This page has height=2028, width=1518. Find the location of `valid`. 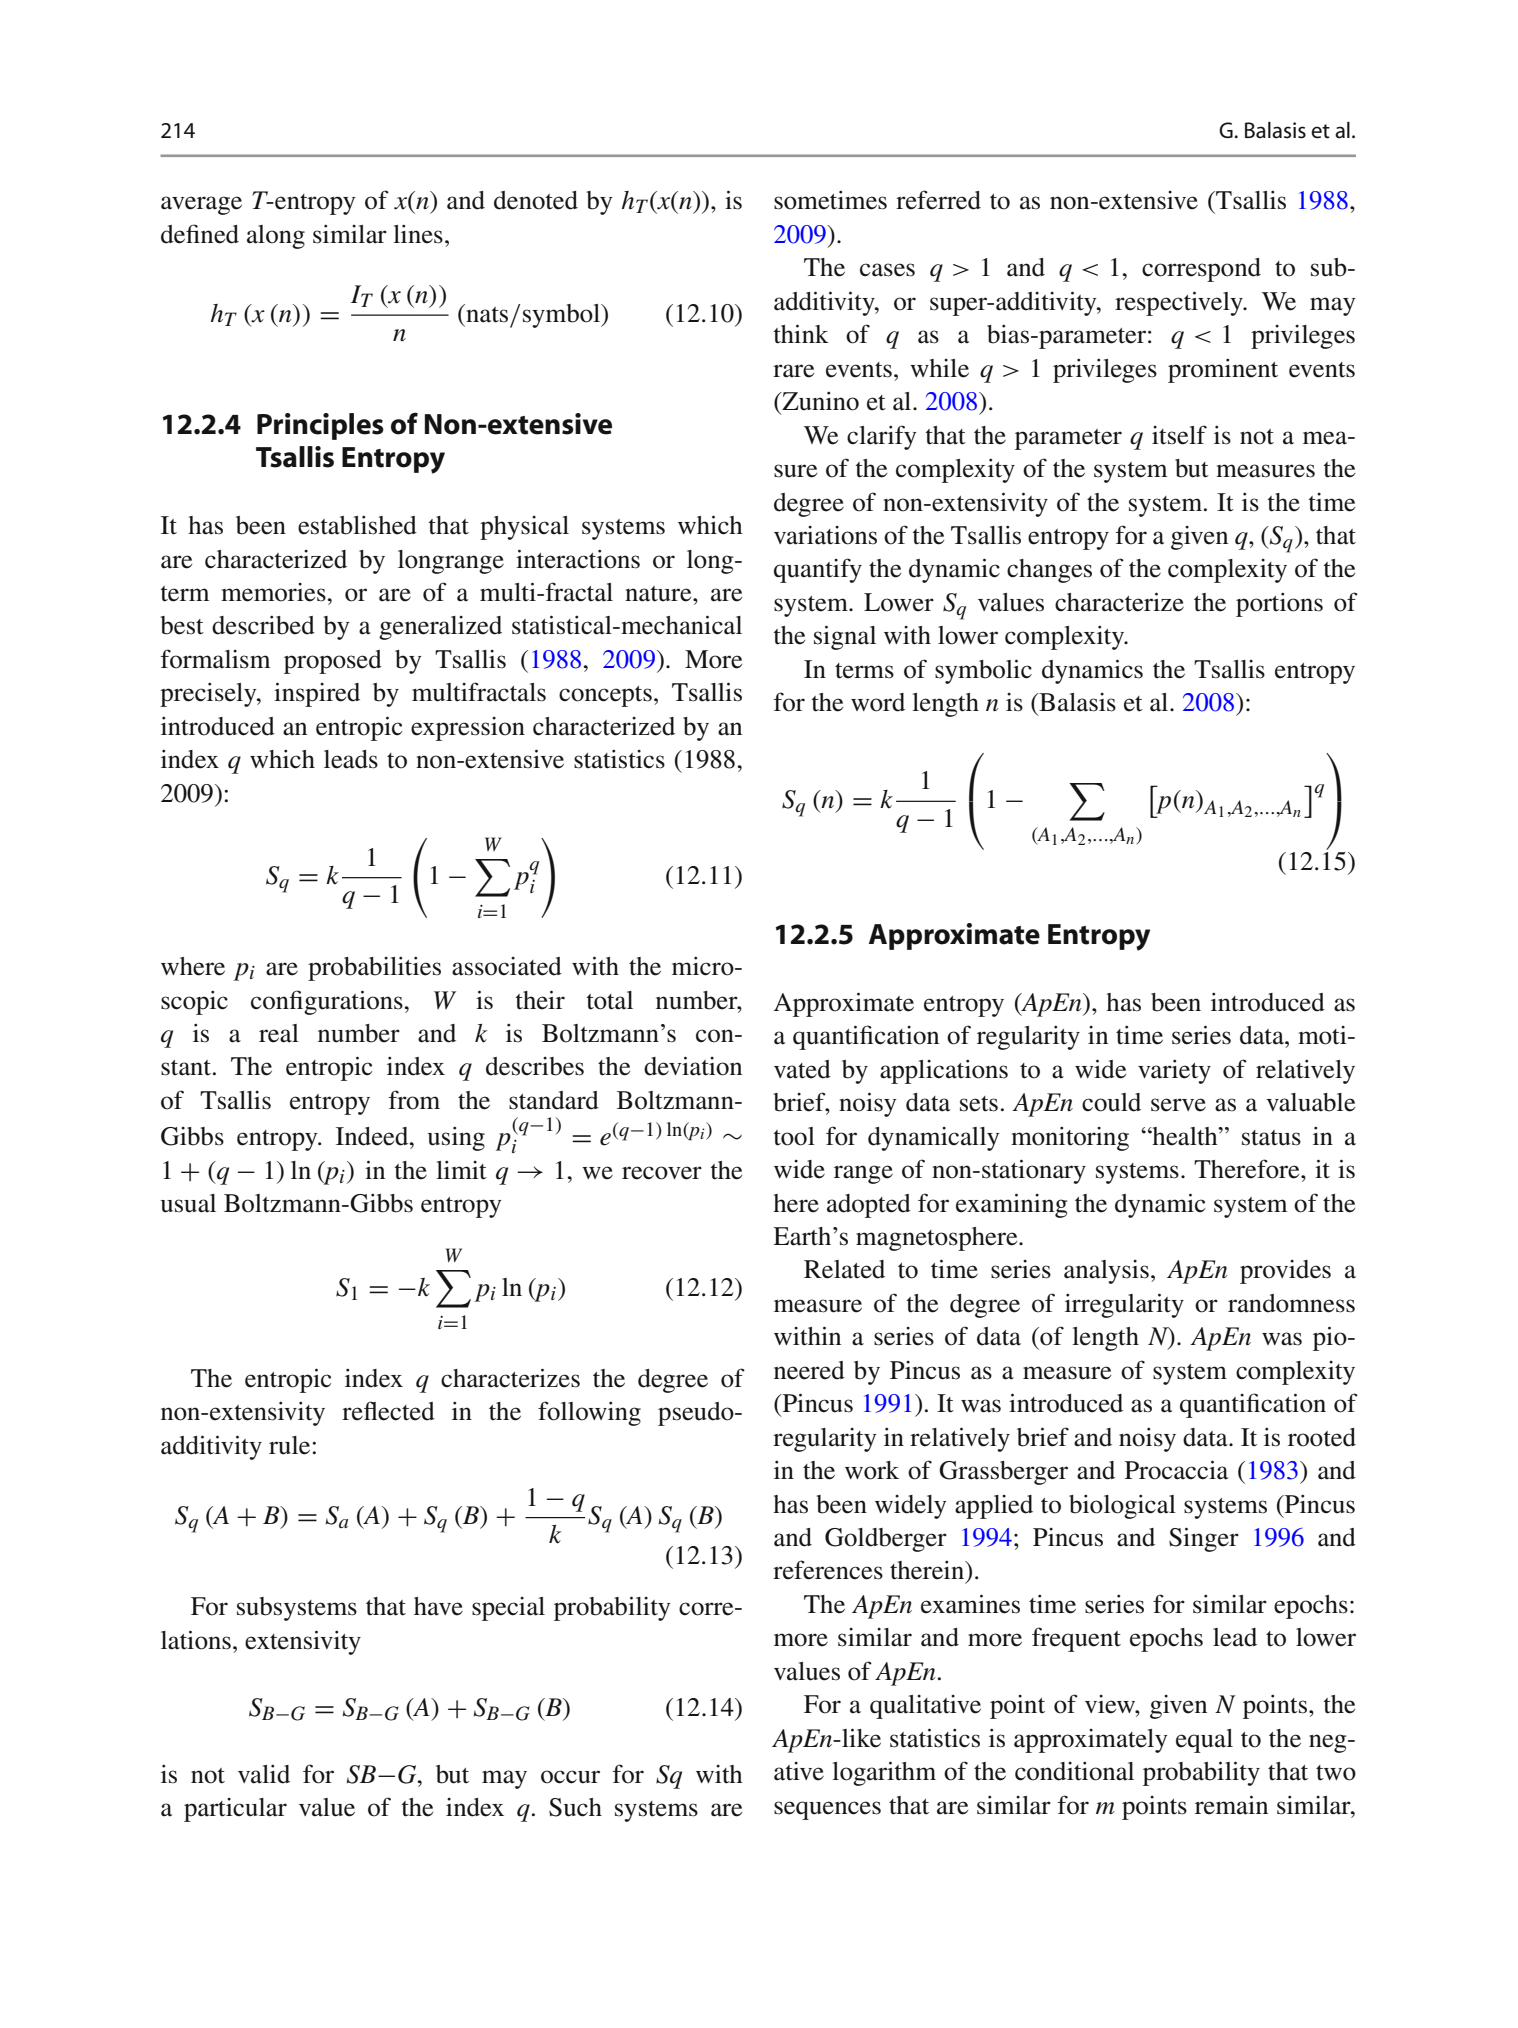

valid is located at coordinates (264, 1774).
